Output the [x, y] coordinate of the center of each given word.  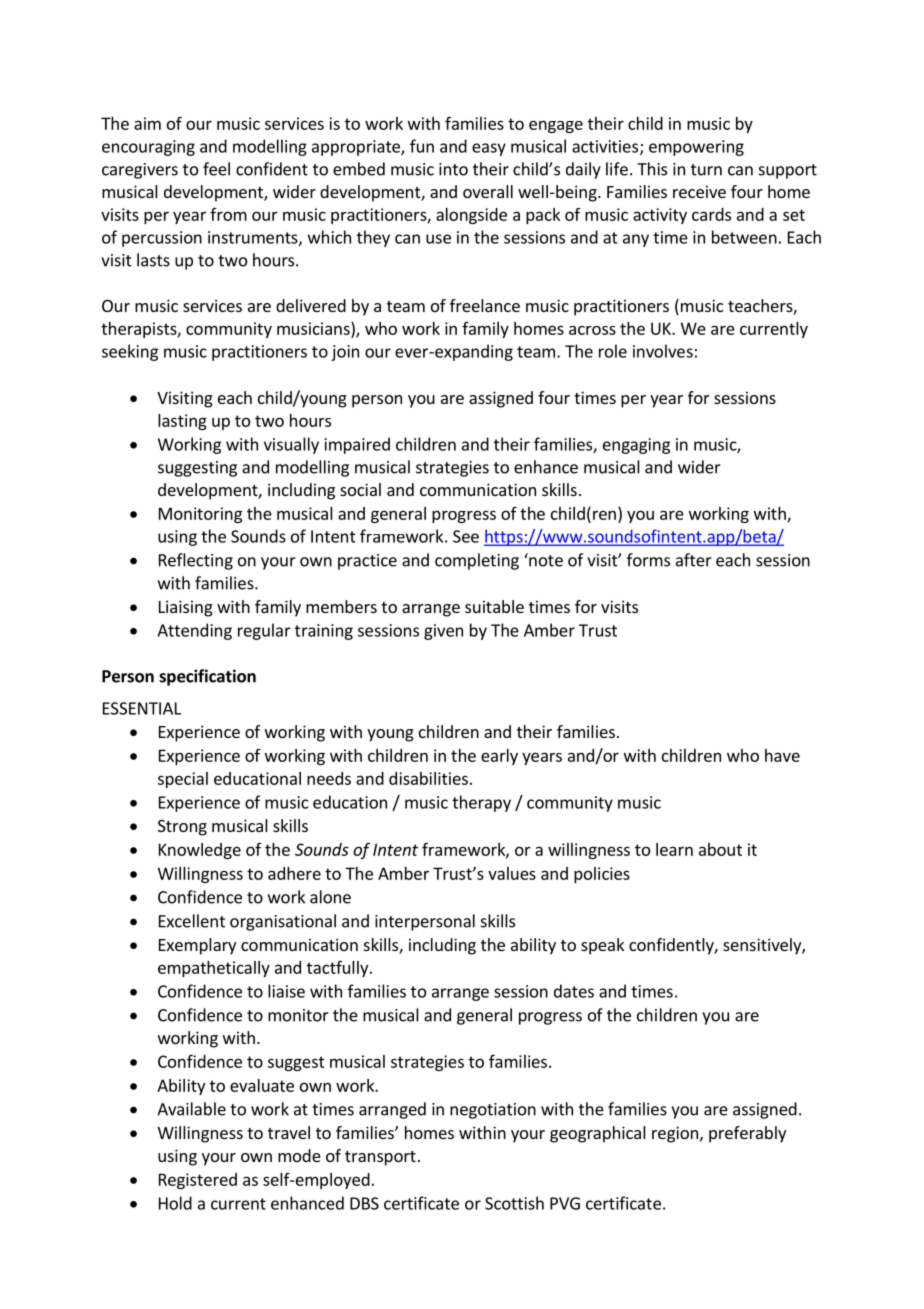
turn [706, 170]
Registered [198, 1181]
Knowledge [200, 851]
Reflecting [196, 561]
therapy [481, 803]
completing [477, 561]
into [453, 169]
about [720, 849]
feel [216, 169]
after [694, 560]
